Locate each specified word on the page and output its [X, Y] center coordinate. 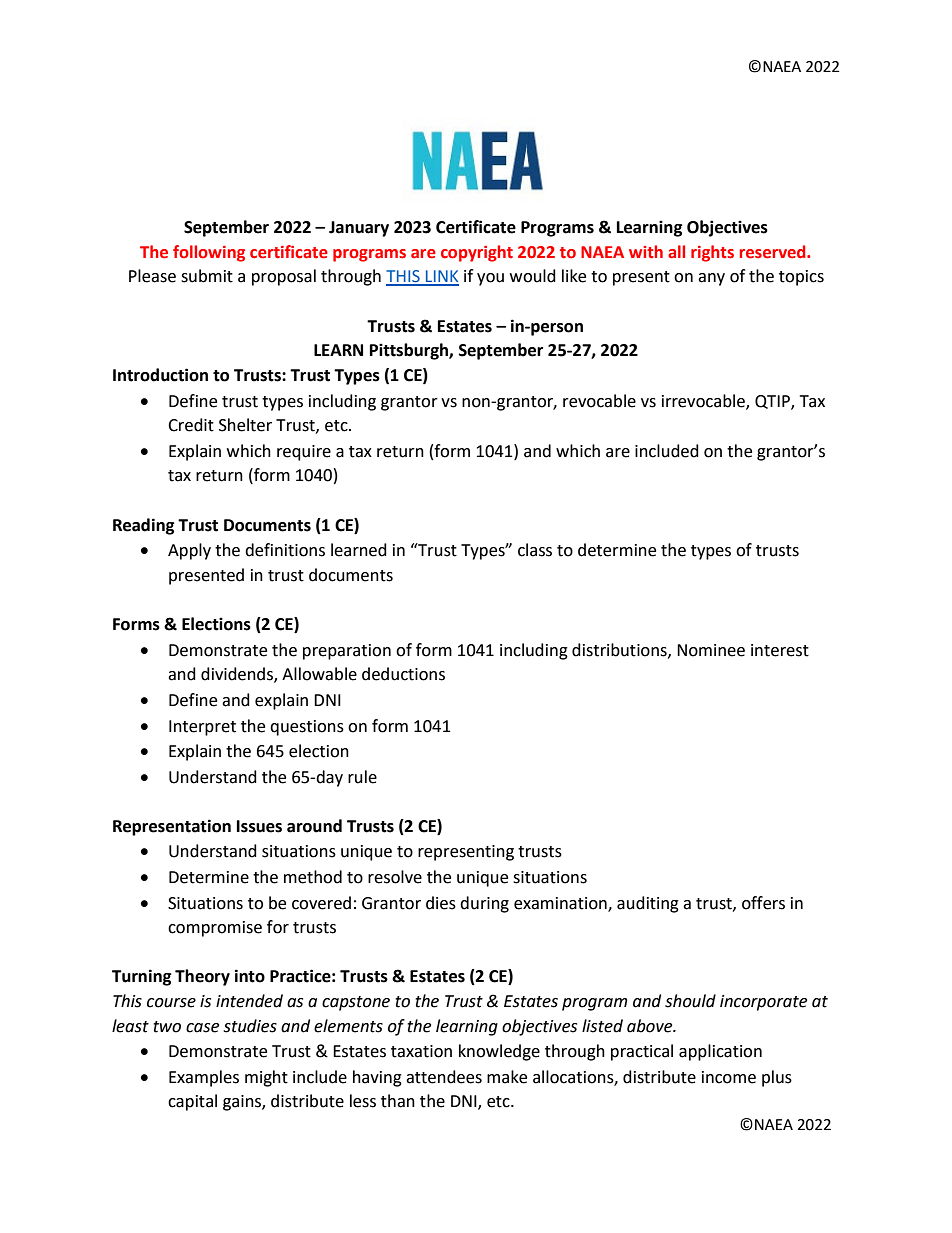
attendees [444, 1077]
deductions [403, 674]
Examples [204, 1078]
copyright [477, 253]
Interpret [202, 728]
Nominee [711, 650]
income [729, 1077]
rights [712, 253]
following [209, 253]
